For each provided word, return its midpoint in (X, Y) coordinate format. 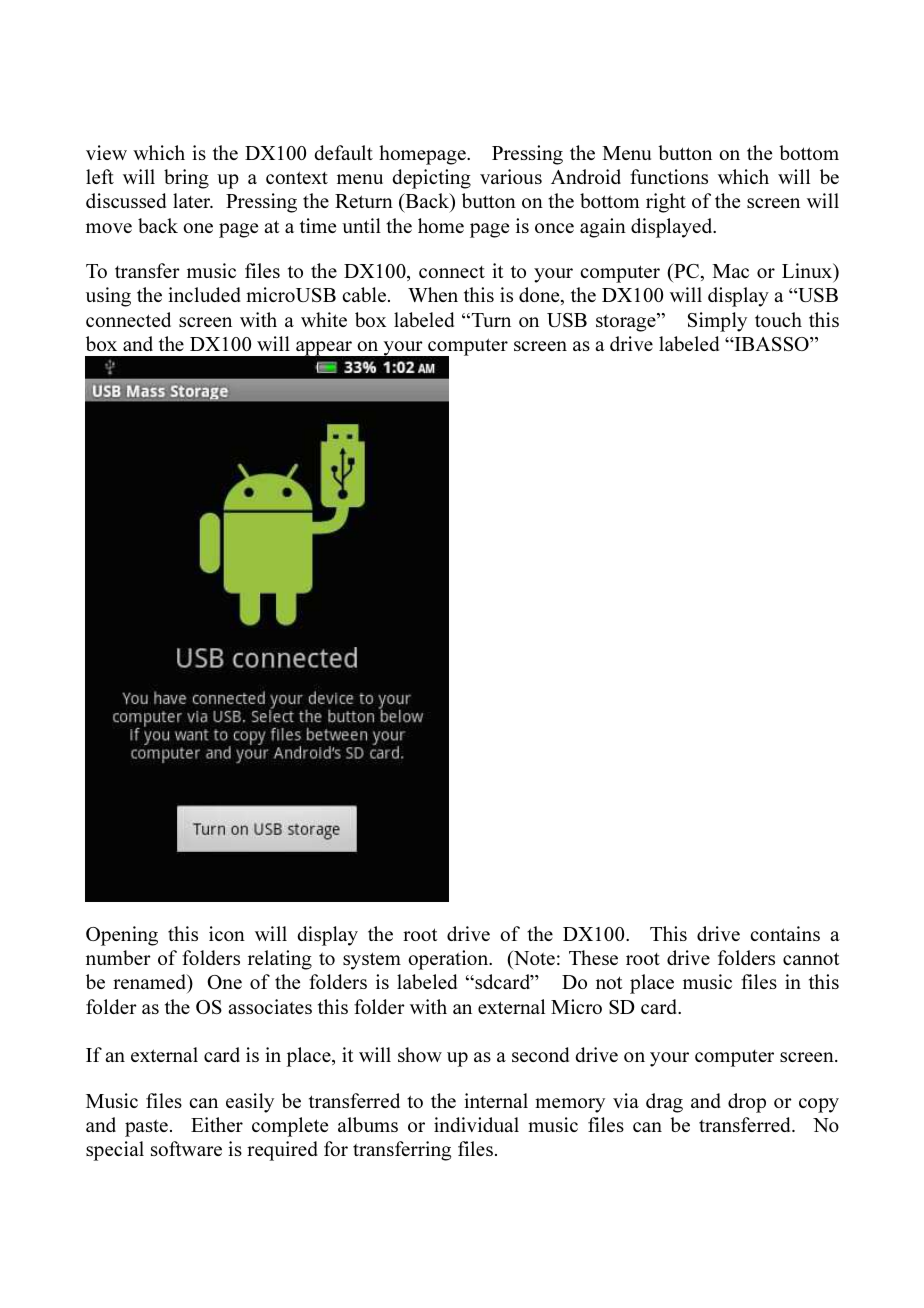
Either (217, 1124)
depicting (431, 179)
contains (785, 933)
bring (186, 179)
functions (669, 176)
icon (227, 933)
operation (449, 960)
